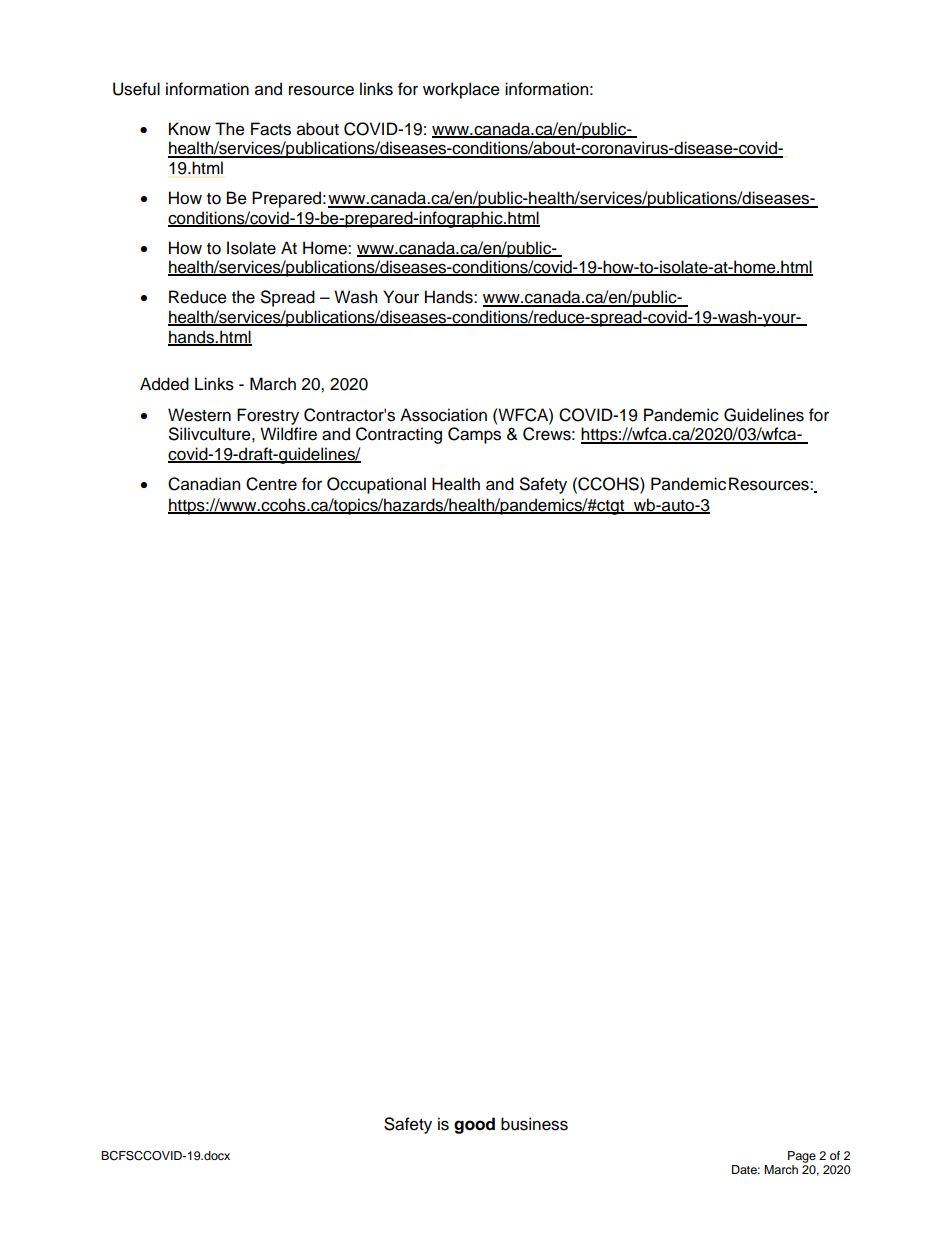  I want to click on business, so click(534, 1124).
